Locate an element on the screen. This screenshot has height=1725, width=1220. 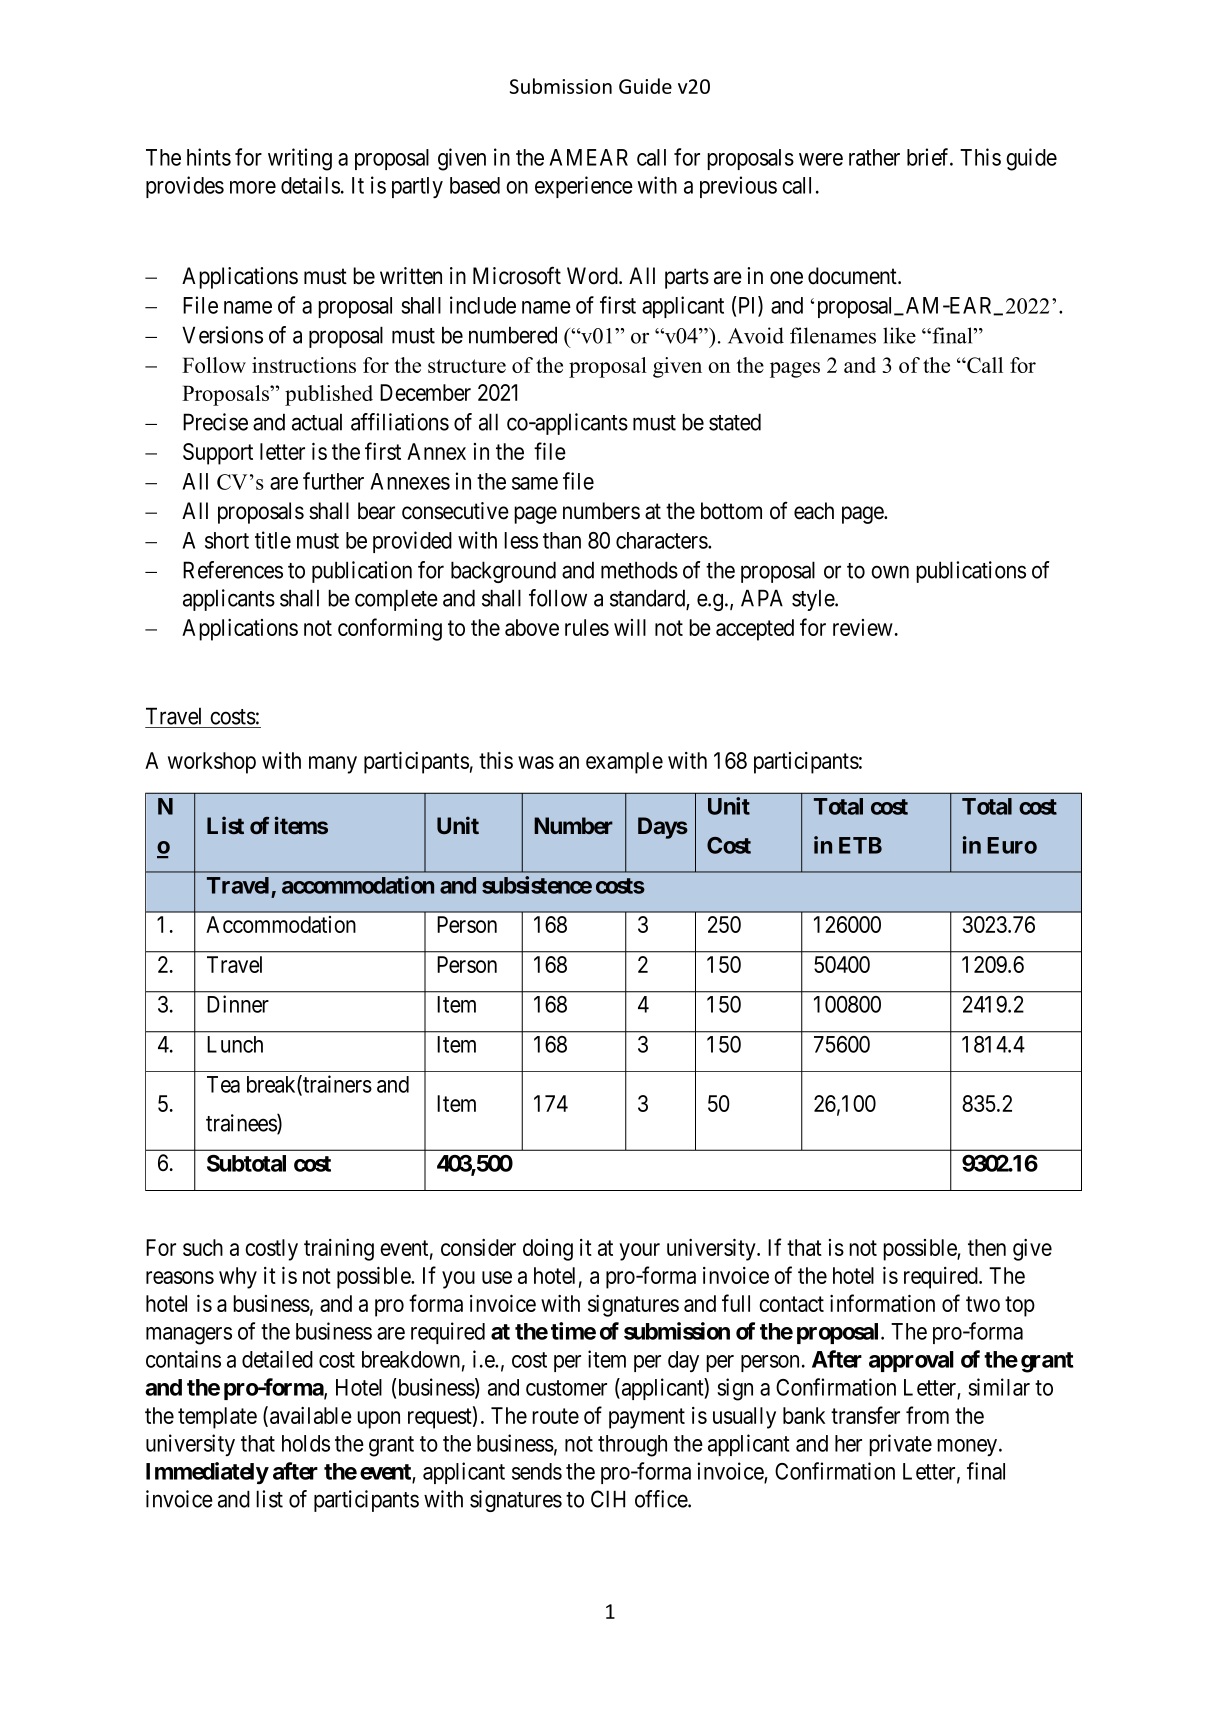
experience is located at coordinates (584, 187).
